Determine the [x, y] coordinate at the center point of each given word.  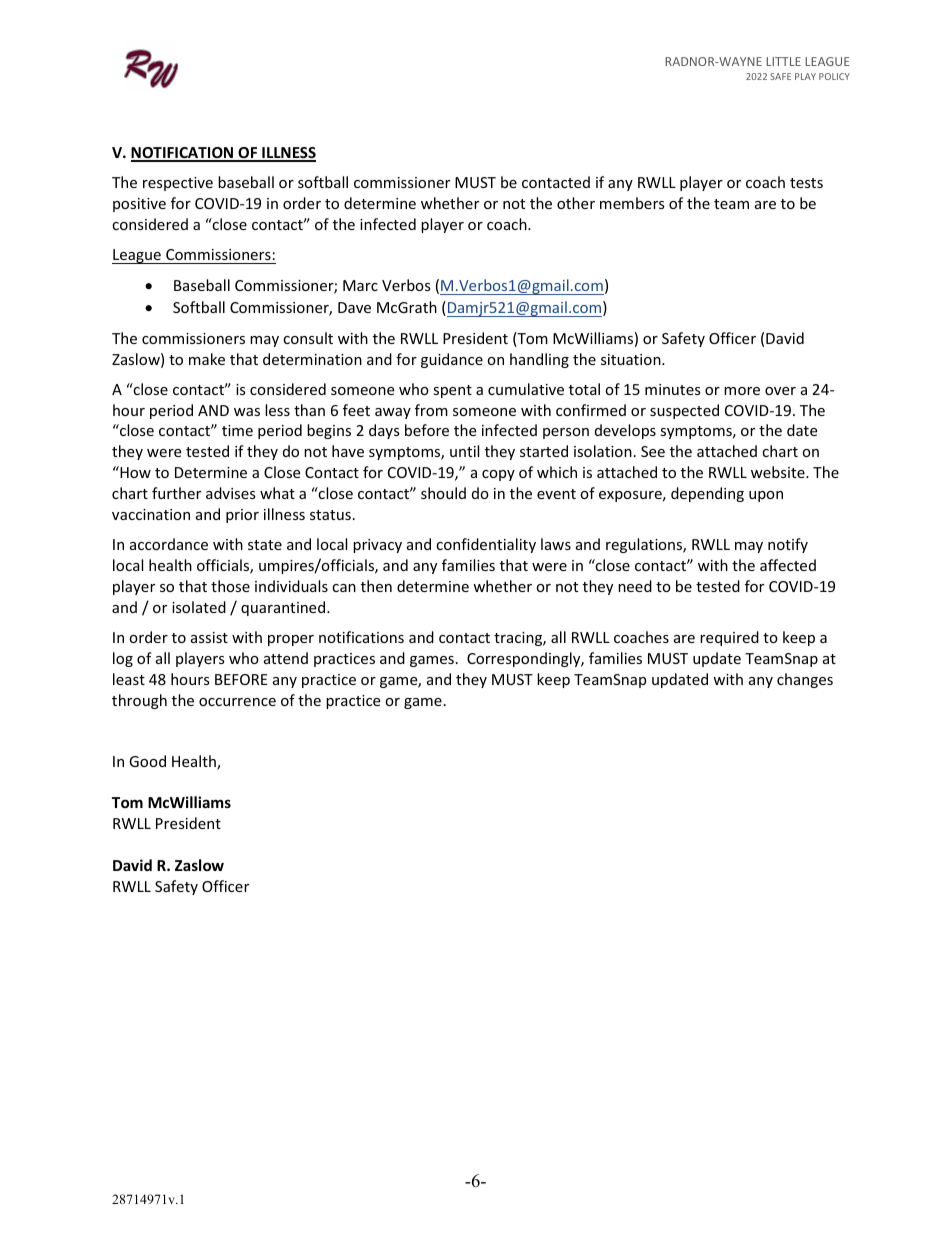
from [431, 410]
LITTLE [783, 61]
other [576, 203]
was [247, 412]
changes [805, 680]
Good [147, 761]
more [742, 391]
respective [178, 184]
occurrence [237, 702]
